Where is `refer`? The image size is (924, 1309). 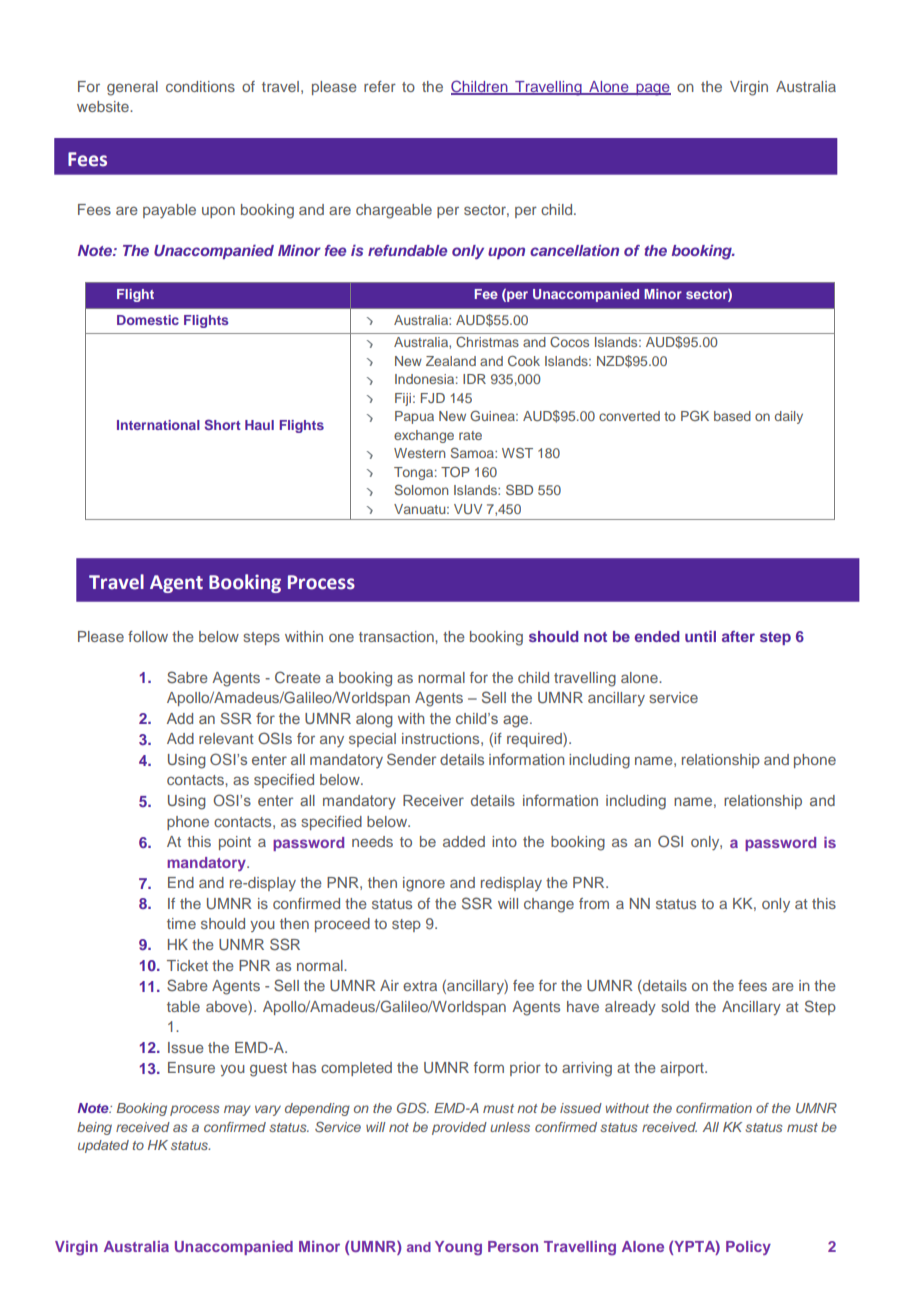
refer is located at coordinates (380, 86).
